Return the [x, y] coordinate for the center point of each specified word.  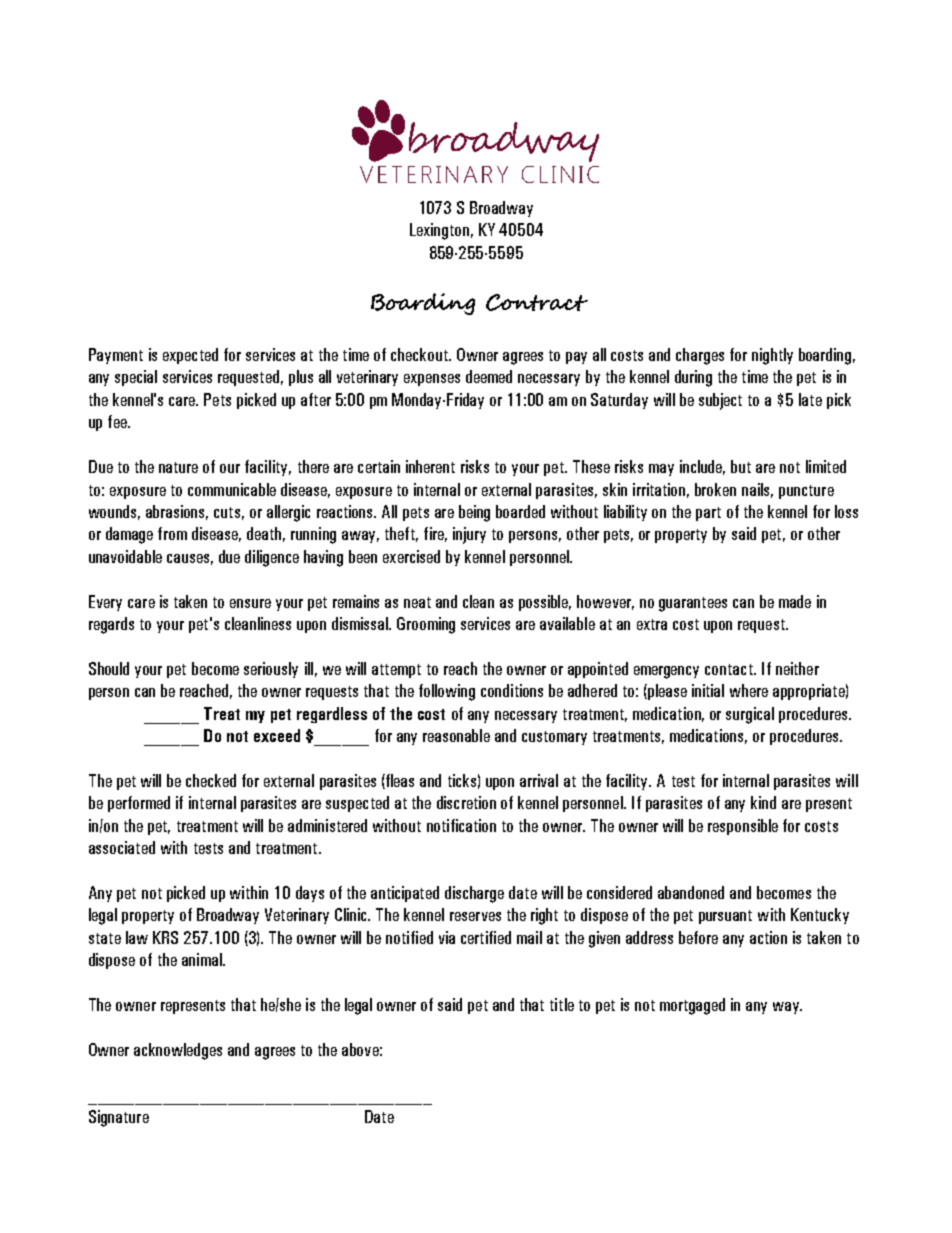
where [749, 690]
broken [715, 489]
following [447, 692]
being [474, 513]
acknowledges [178, 1051]
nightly [772, 356]
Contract [537, 302]
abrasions [177, 512]
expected [190, 356]
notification [461, 825]
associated [122, 847]
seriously [271, 670]
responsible [743, 827]
